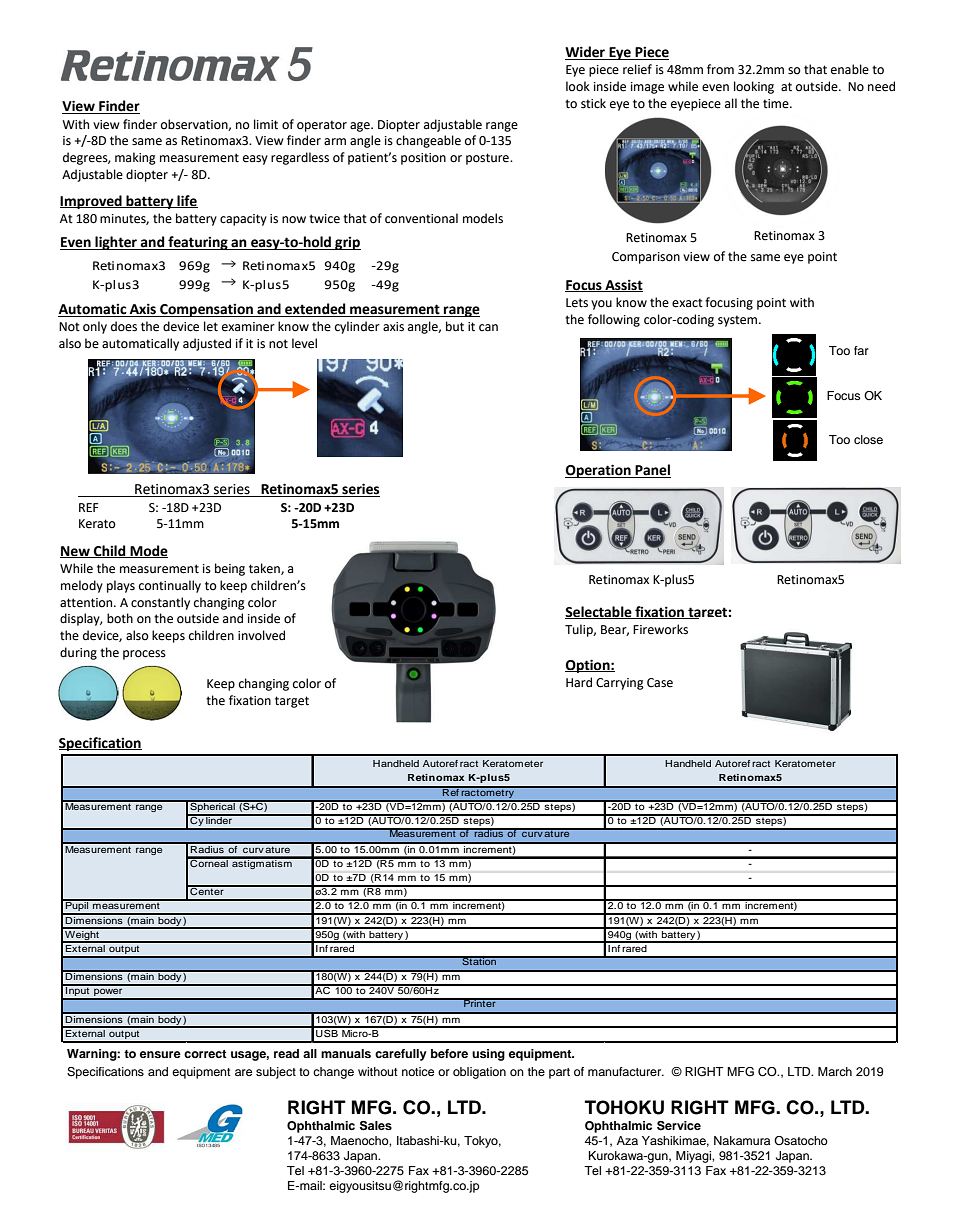 This page has height=1232, width=953. What do you see at coordinates (739, 321) in the page?
I see `system` at bounding box center [739, 321].
